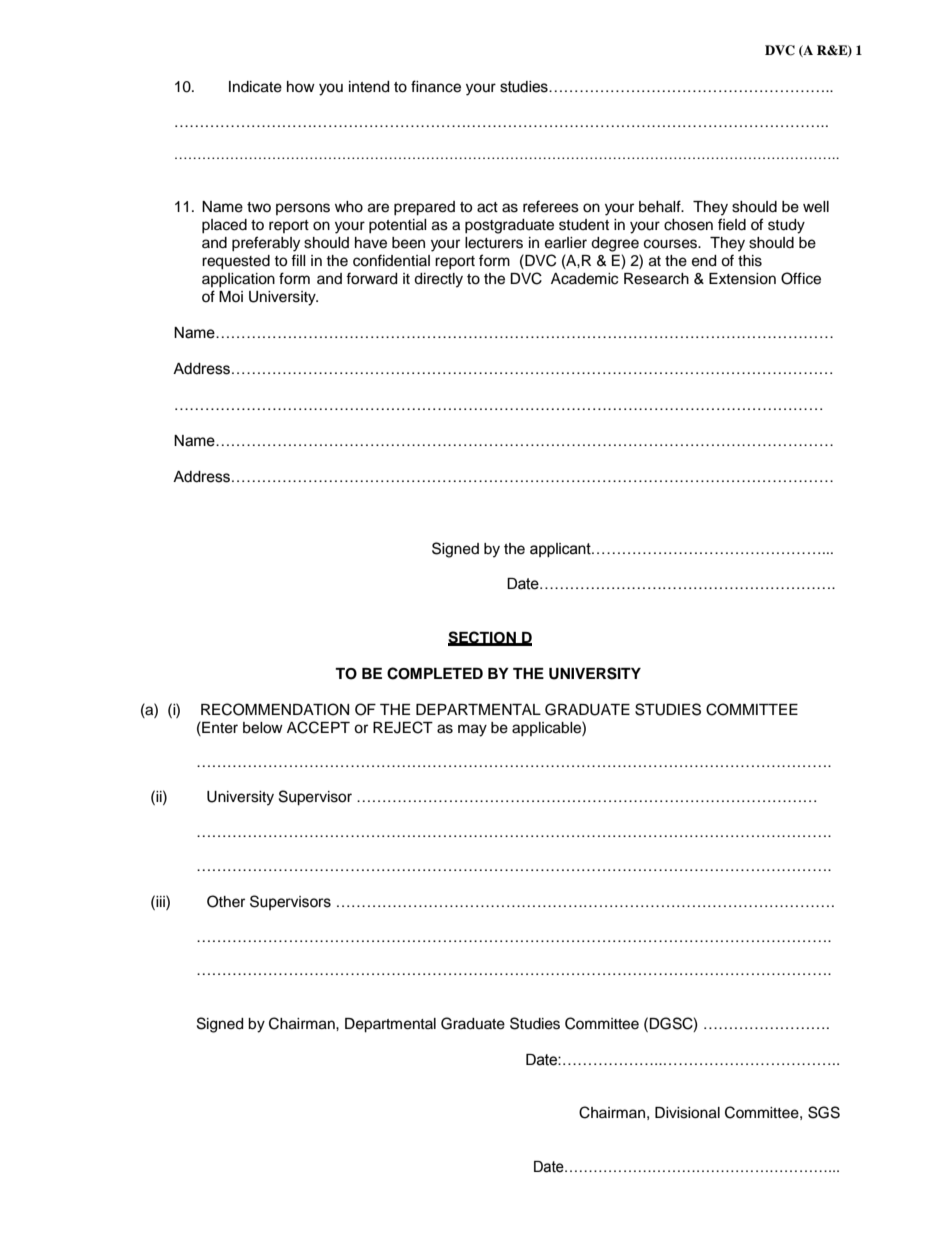 The image size is (952, 1233). What do you see at coordinates (687, 1113) in the screenshot?
I see `Divisional` at bounding box center [687, 1113].
